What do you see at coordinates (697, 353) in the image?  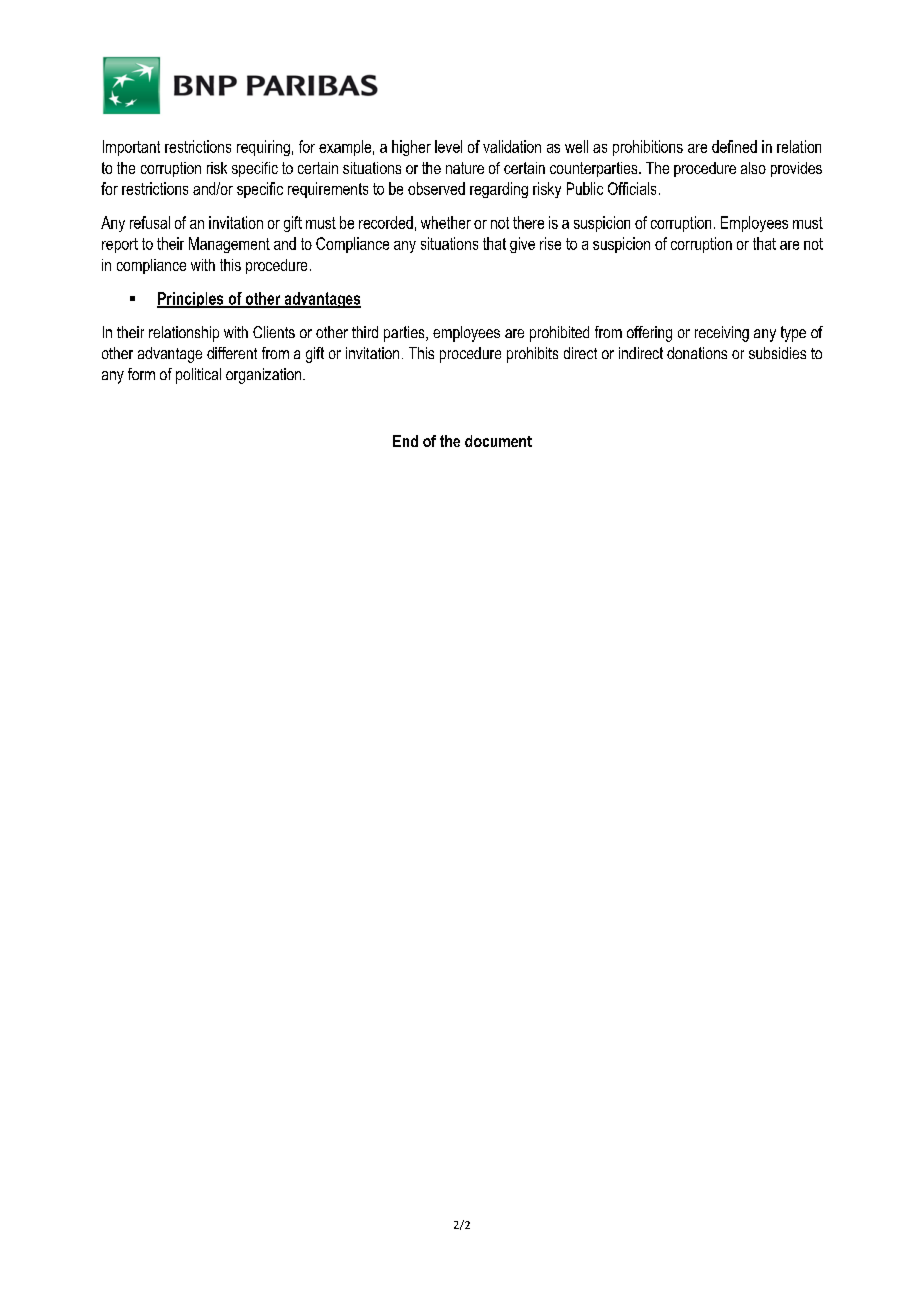 I see `donations` at bounding box center [697, 353].
